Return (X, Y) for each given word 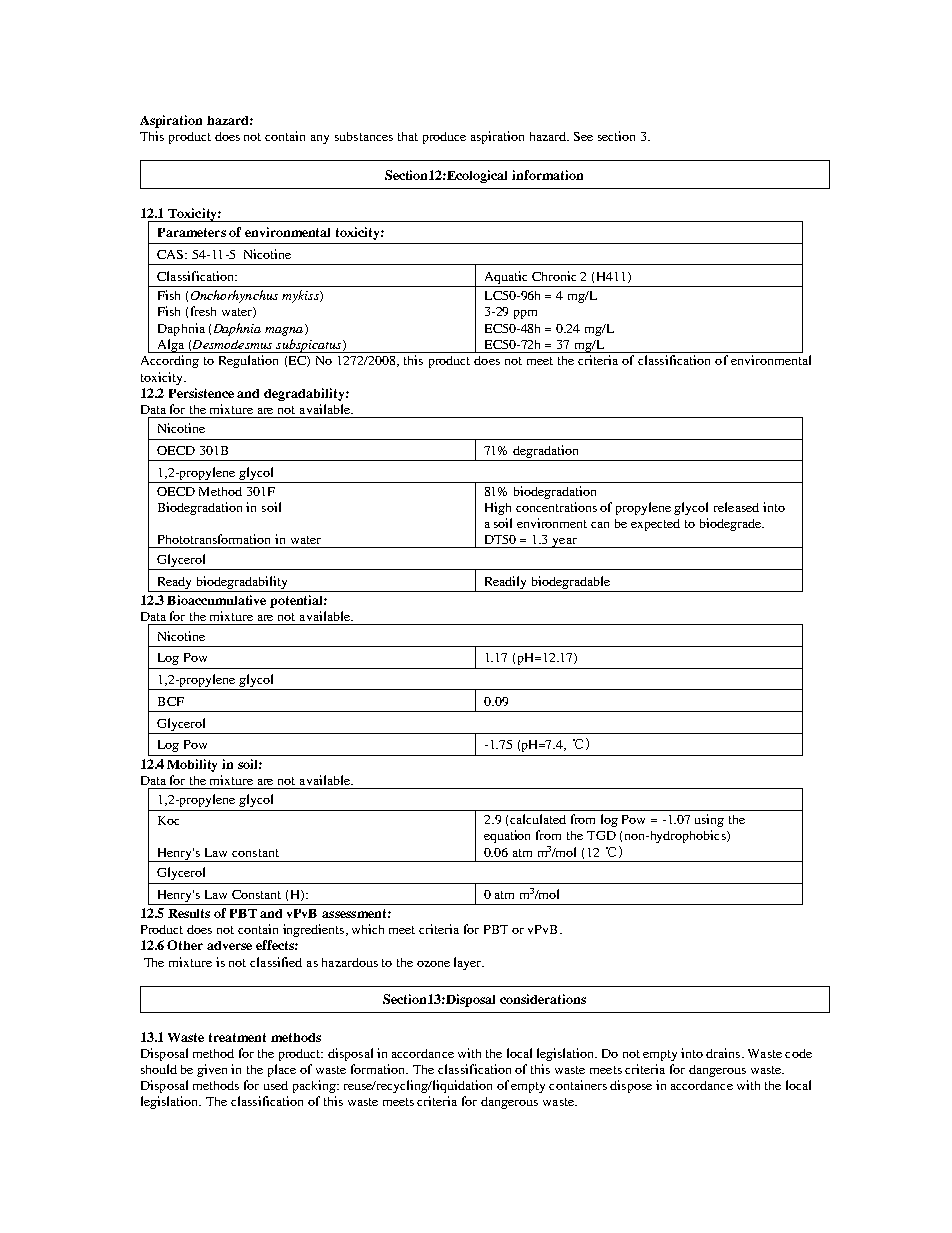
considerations (543, 999)
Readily (505, 582)
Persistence (201, 393)
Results (189, 913)
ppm (525, 314)
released (736, 507)
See (583, 136)
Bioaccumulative (216, 600)
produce (444, 138)
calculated (538, 819)
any (320, 139)
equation (507, 836)
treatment (237, 1037)
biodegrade (731, 524)
